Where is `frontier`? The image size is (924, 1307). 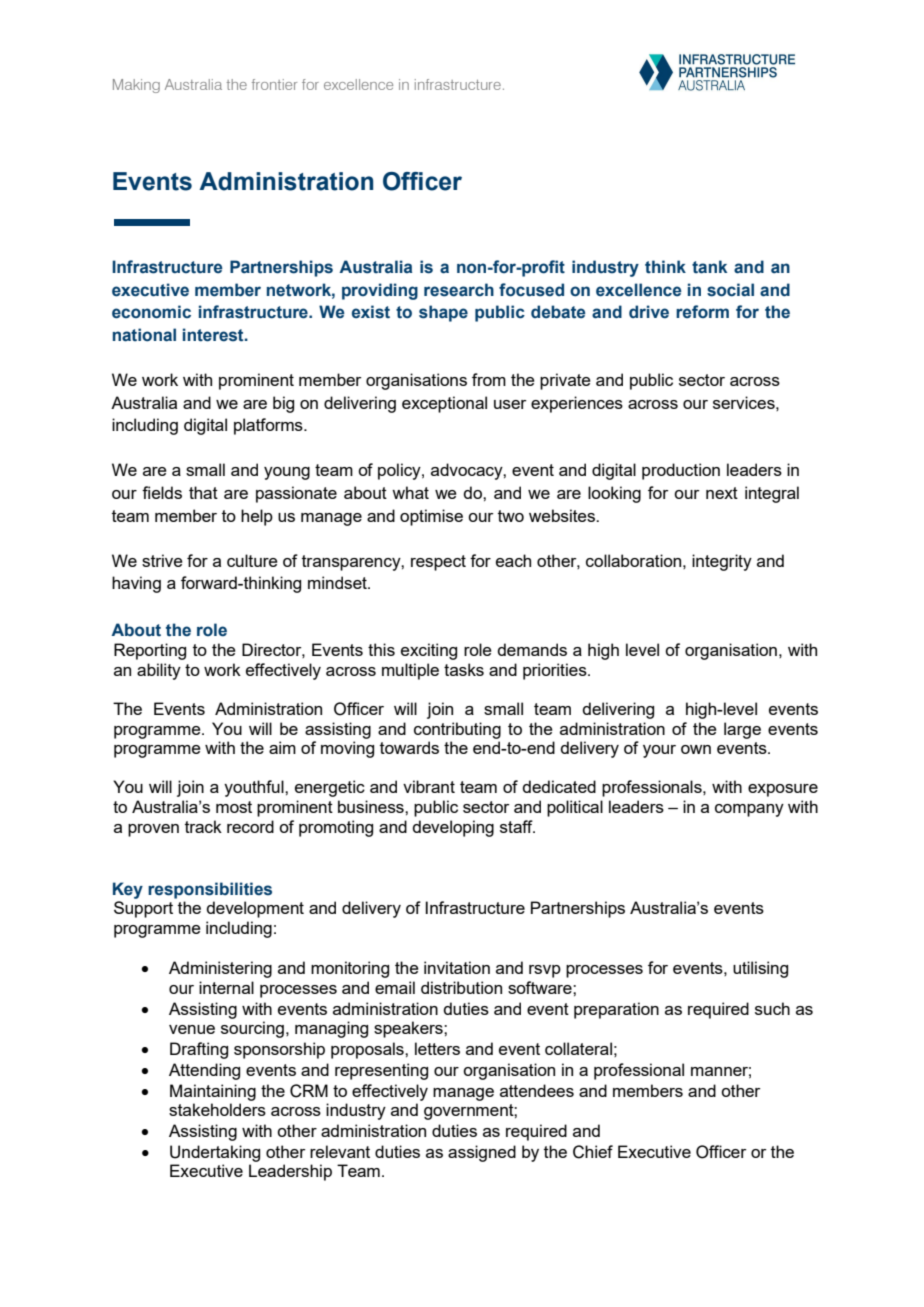 frontier is located at coordinates (274, 84).
